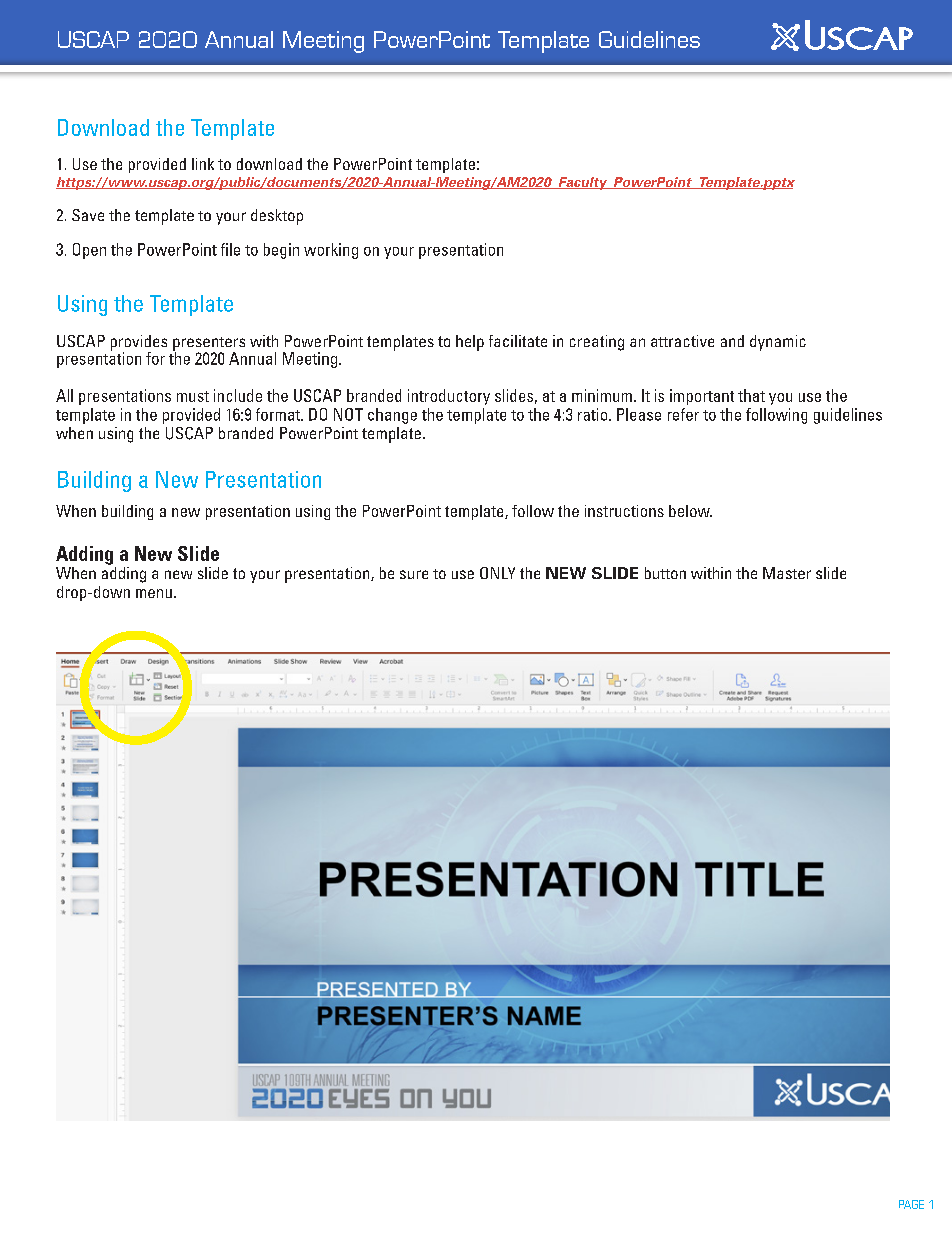 Image resolution: width=952 pixels, height=1233 pixels. What do you see at coordinates (683, 414) in the screenshot?
I see `refer` at bounding box center [683, 414].
